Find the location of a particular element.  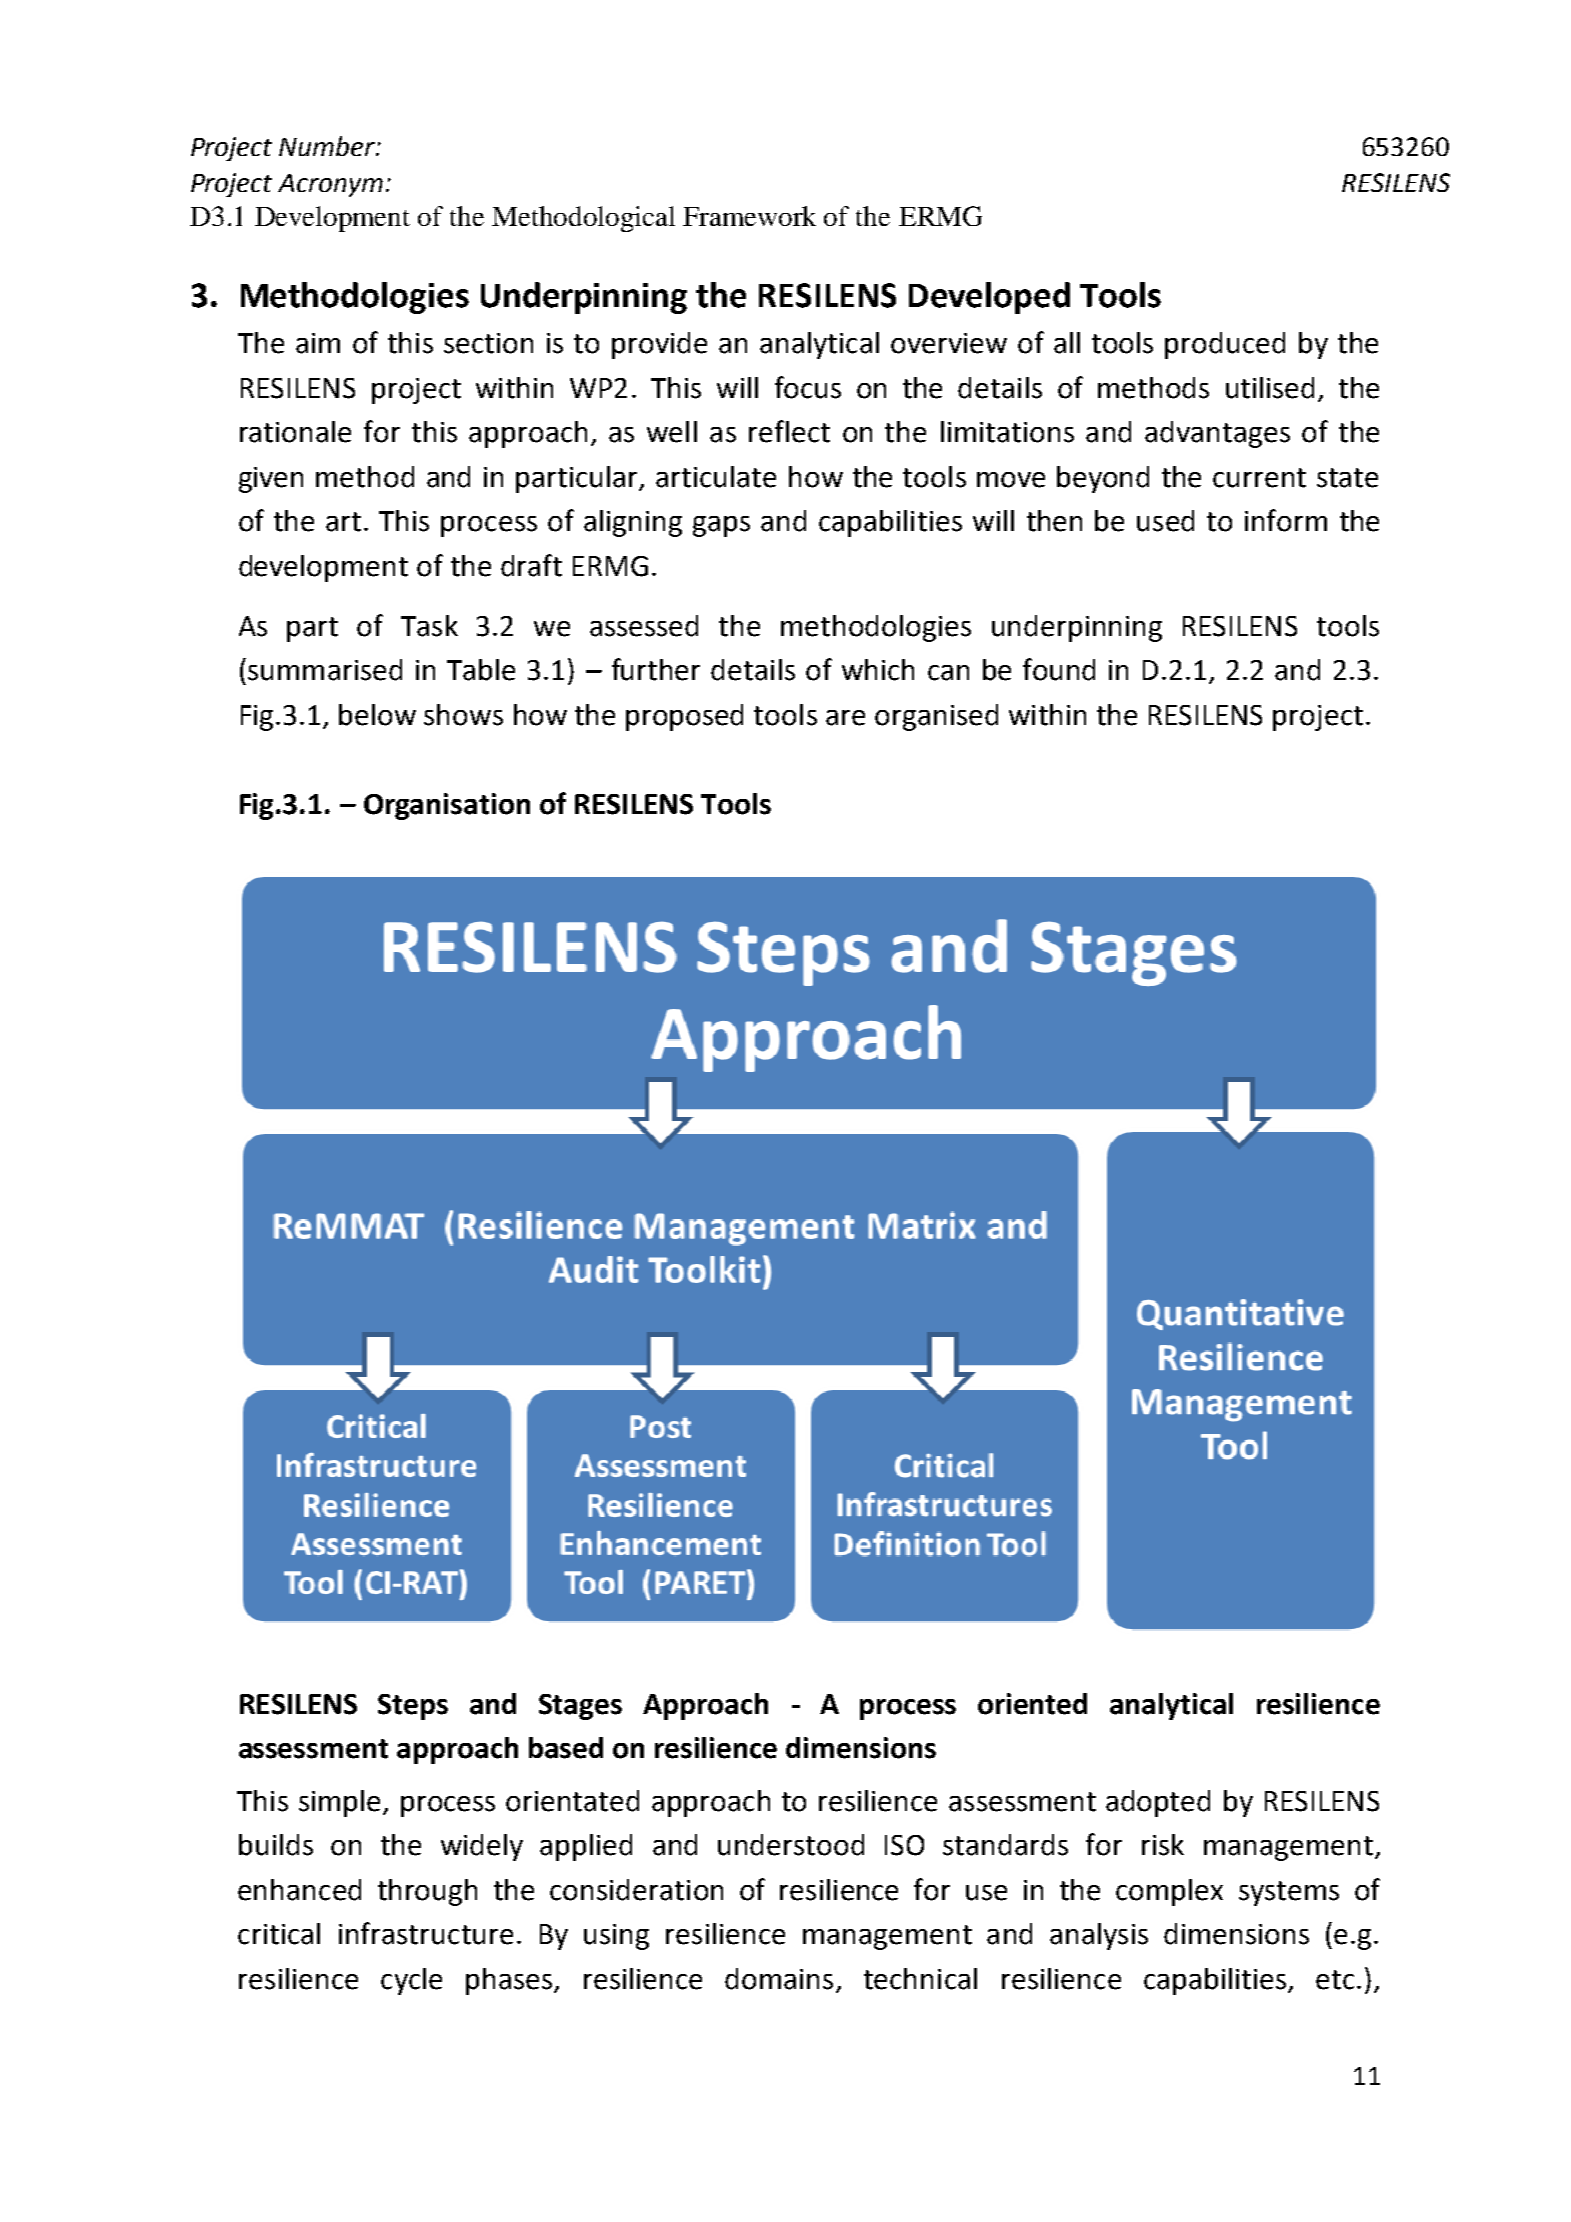

Framework is located at coordinates (749, 216).
